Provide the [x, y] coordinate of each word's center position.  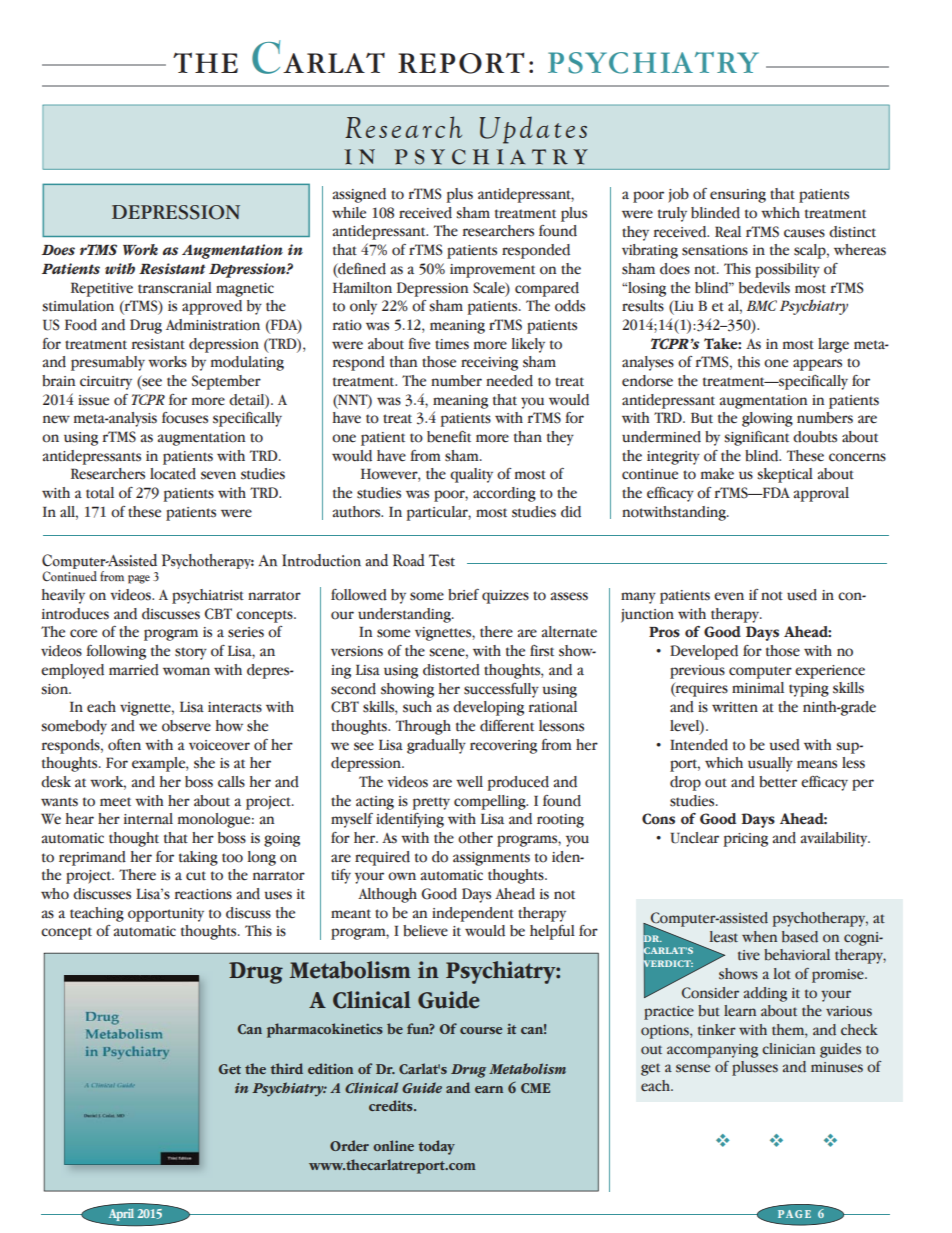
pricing [745, 840]
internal [148, 819]
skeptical [785, 475]
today [436, 1147]
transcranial [175, 288]
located [173, 474]
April [121, 1215]
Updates [533, 130]
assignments [491, 859]
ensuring [738, 196]
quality [471, 475]
